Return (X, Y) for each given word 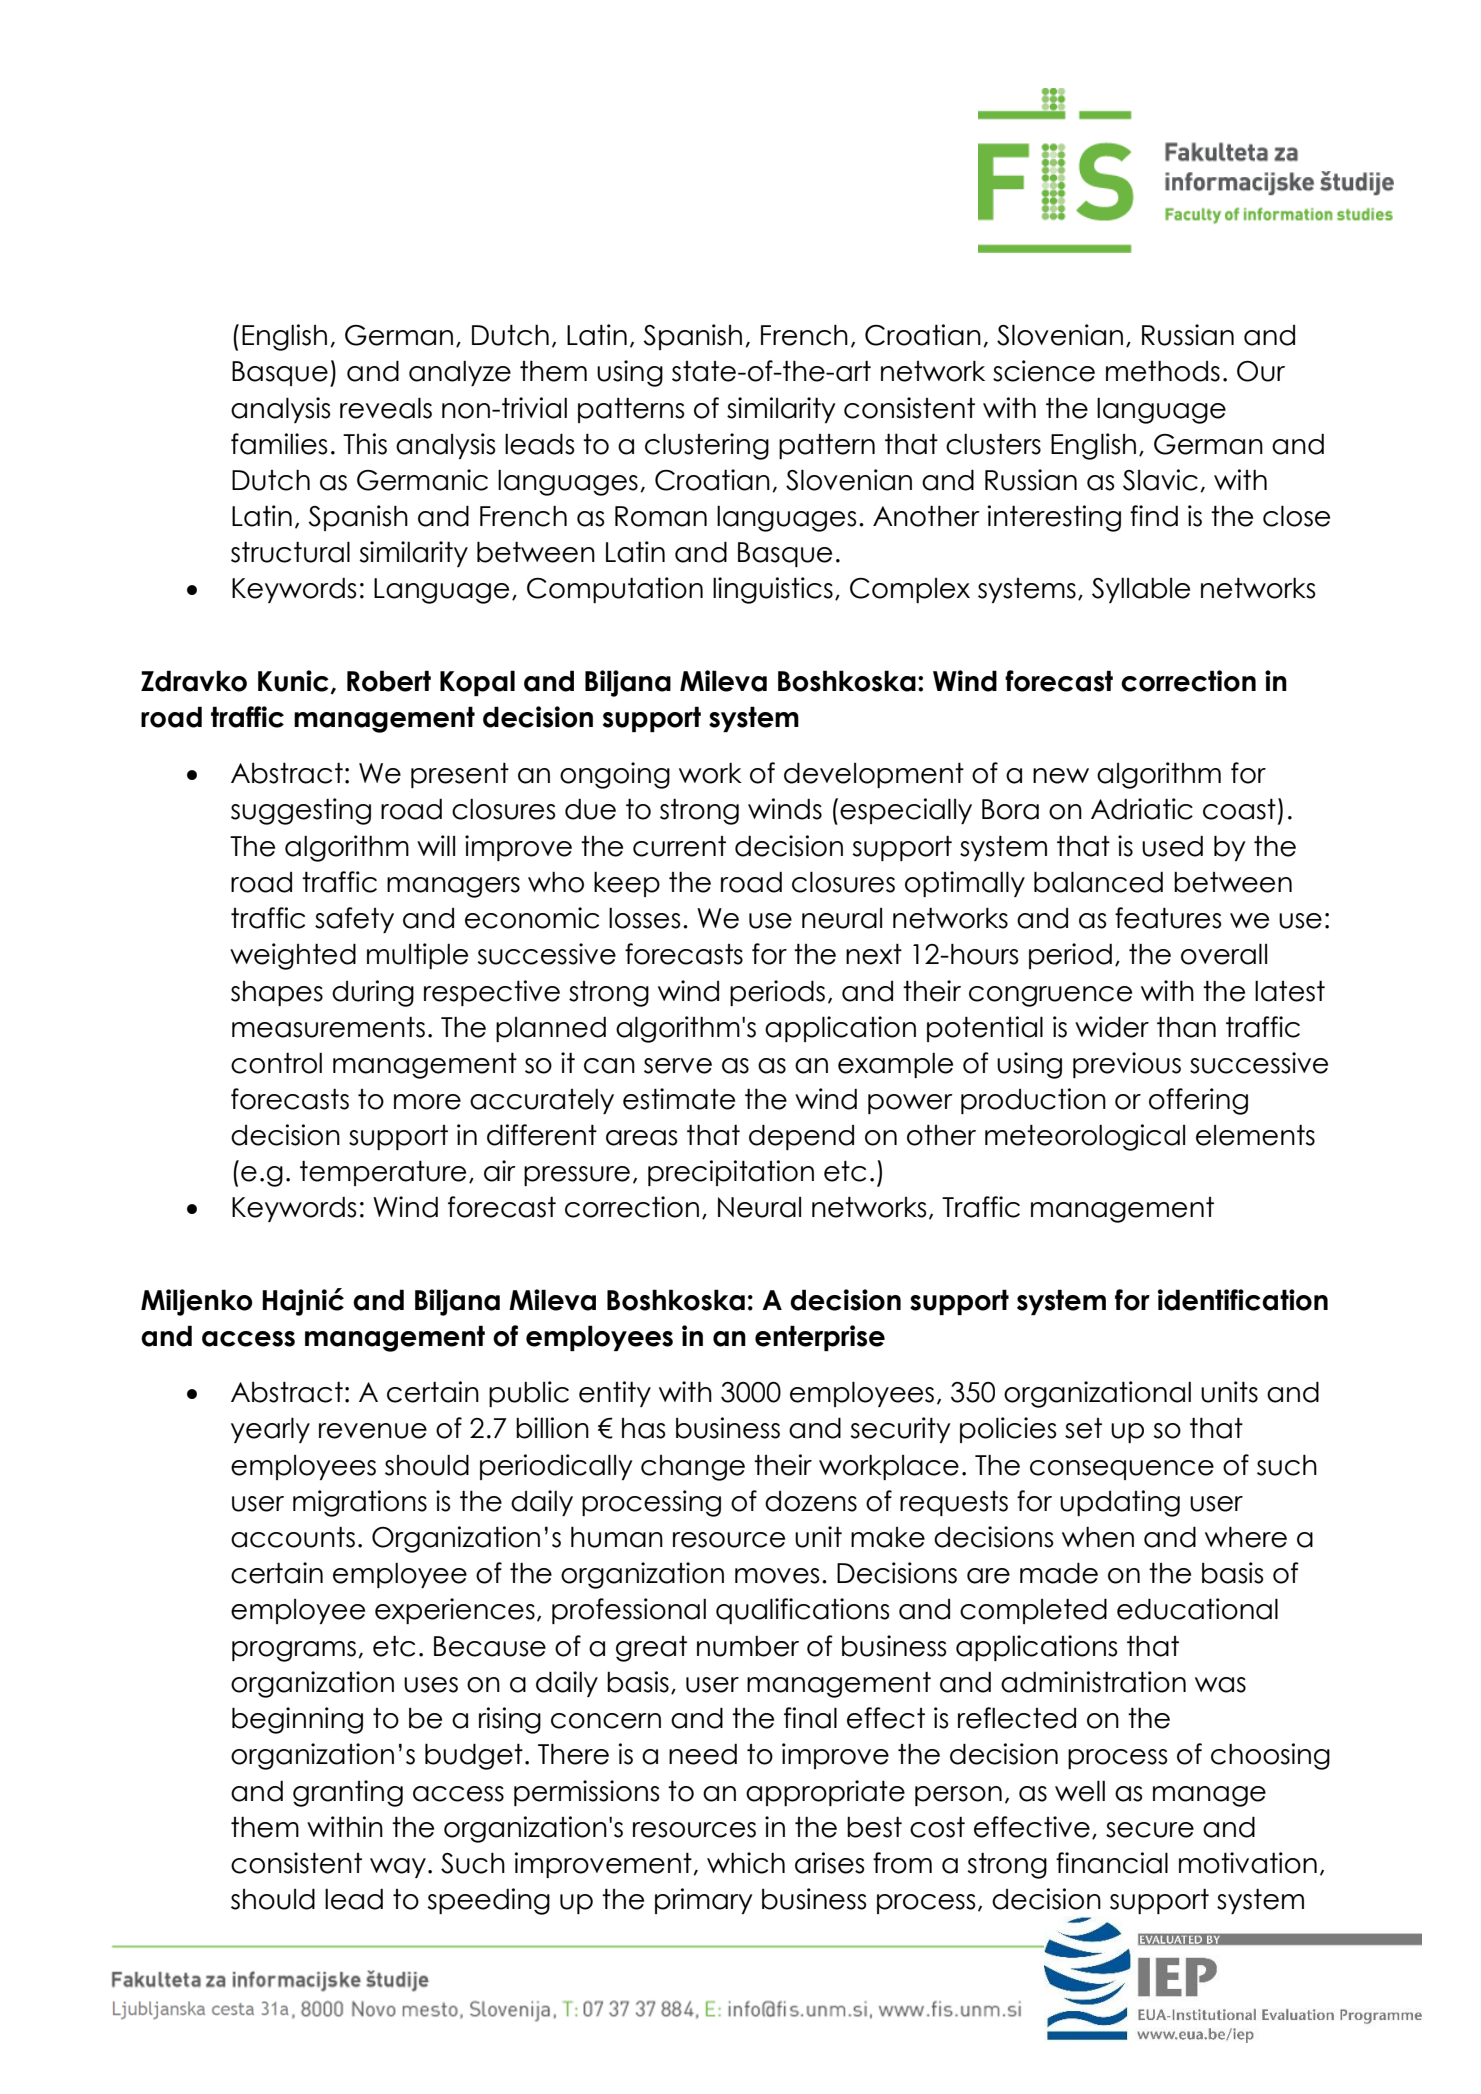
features (1168, 918)
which (746, 1863)
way (398, 1868)
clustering (707, 446)
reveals (386, 408)
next (874, 954)
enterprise (820, 1338)
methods (1163, 371)
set (1083, 1428)
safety (354, 920)
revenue (373, 1431)
